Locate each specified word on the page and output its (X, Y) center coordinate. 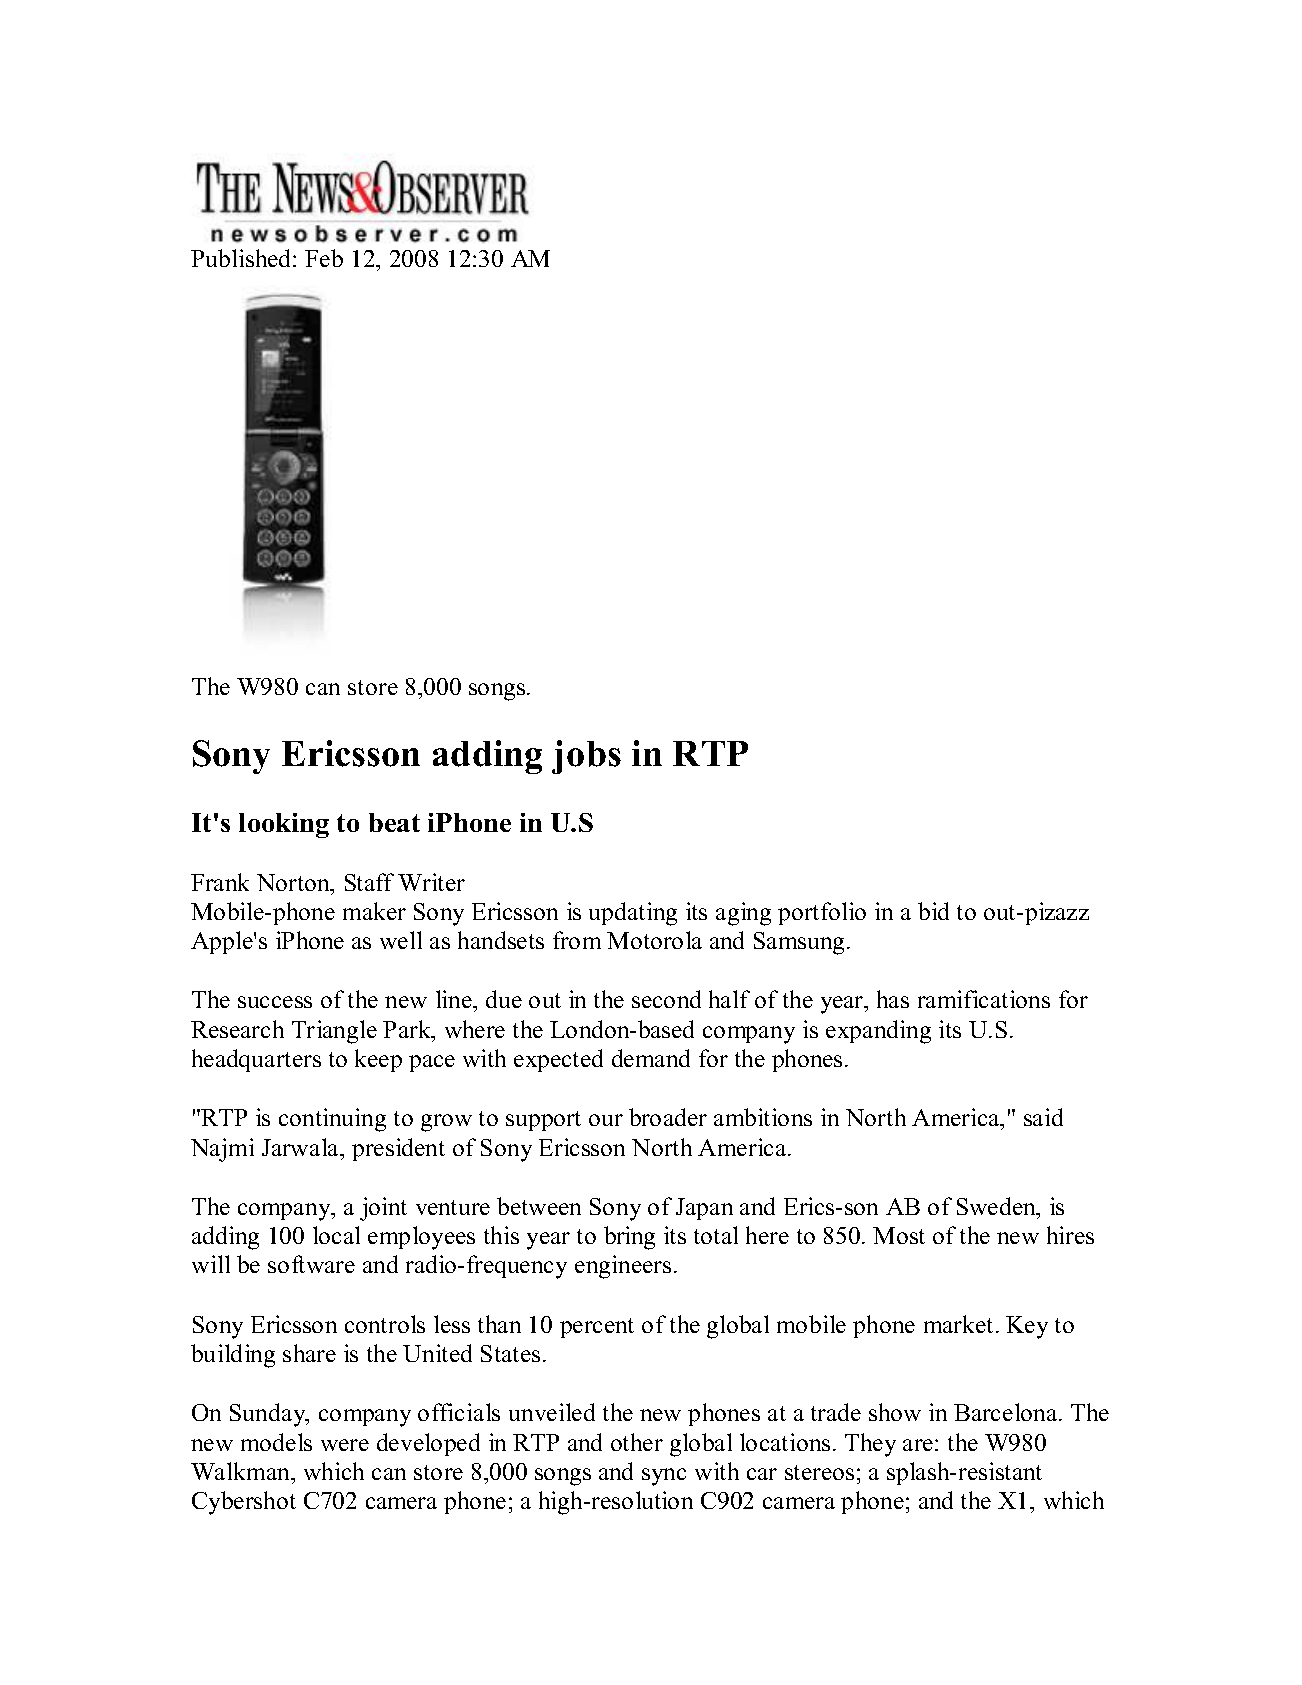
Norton (295, 884)
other (637, 1442)
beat (394, 822)
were (345, 1445)
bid (933, 911)
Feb (324, 258)
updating (633, 914)
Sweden (998, 1207)
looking (284, 825)
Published (242, 258)
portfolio (822, 913)
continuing (332, 1120)
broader (668, 1117)
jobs (586, 757)
